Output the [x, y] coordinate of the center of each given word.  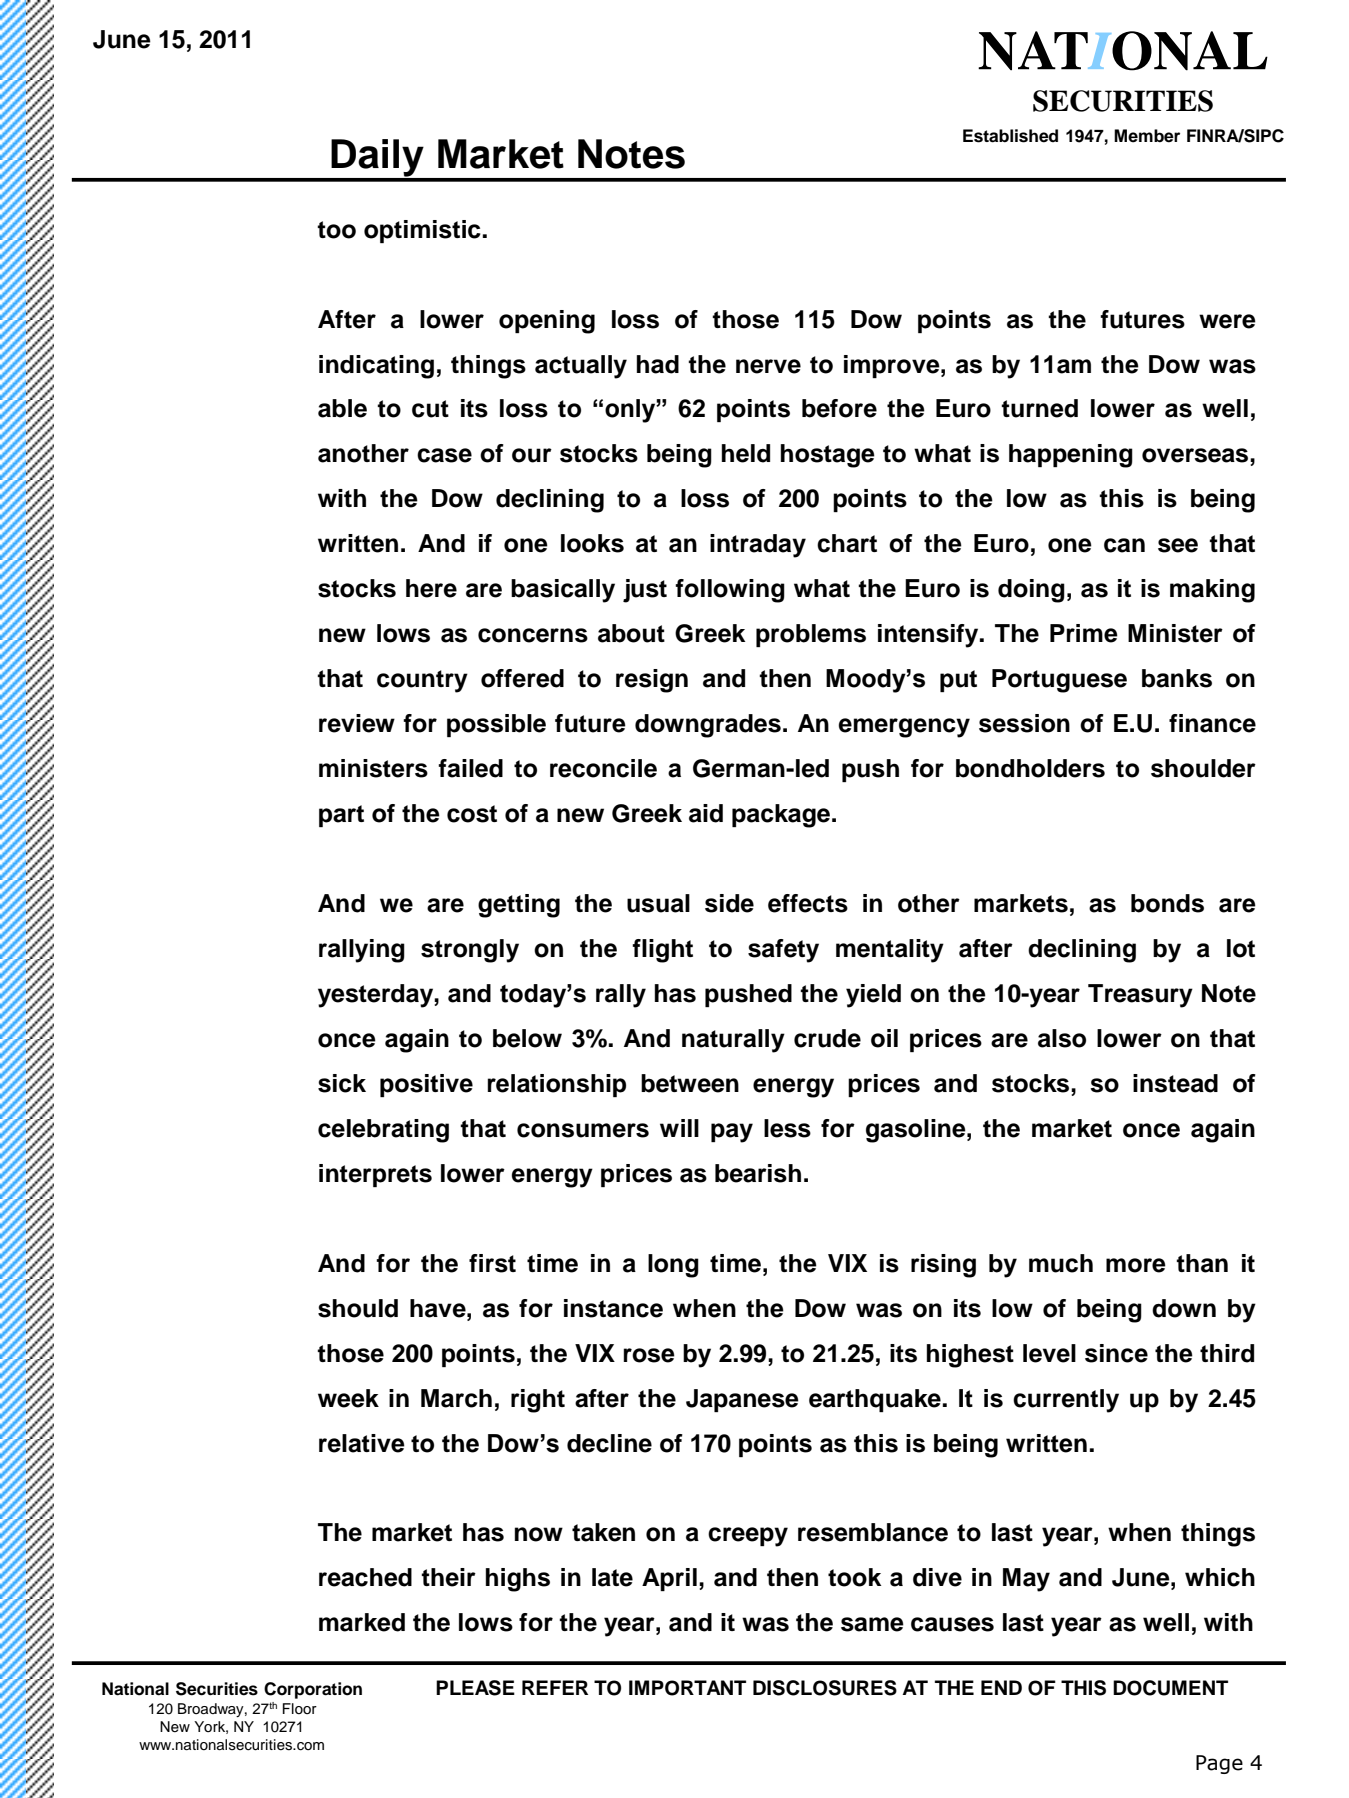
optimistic [423, 231]
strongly [470, 951]
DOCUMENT [1170, 1688]
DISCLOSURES [825, 1688]
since [1116, 1353]
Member [1147, 136]
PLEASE [475, 1688]
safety [783, 951]
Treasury [1140, 996]
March [456, 1398]
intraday [758, 546]
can [1124, 545]
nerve [768, 366]
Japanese [742, 1400]
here [431, 588]
